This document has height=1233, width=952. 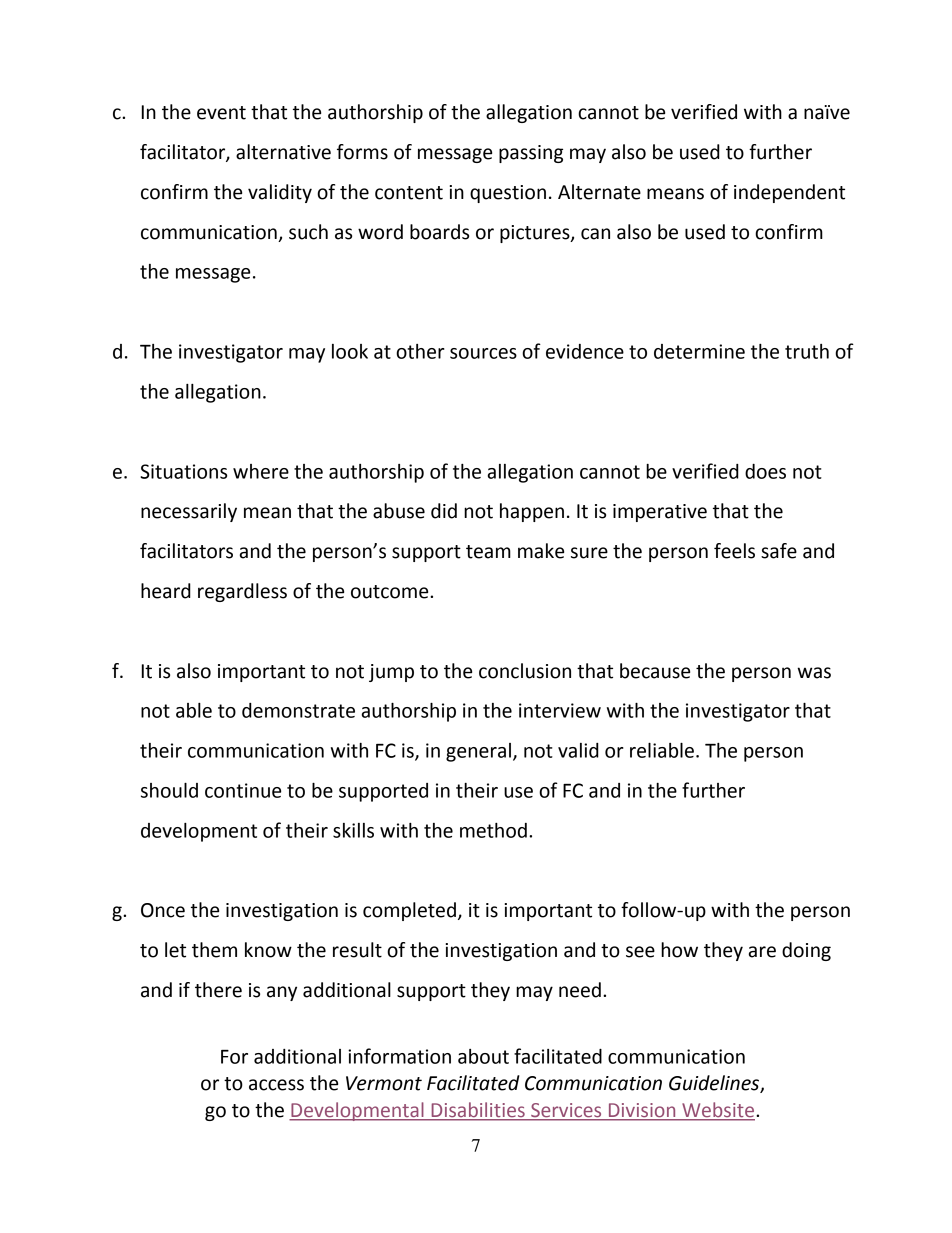 What do you see at coordinates (483, 1056) in the document?
I see `about` at bounding box center [483, 1056].
